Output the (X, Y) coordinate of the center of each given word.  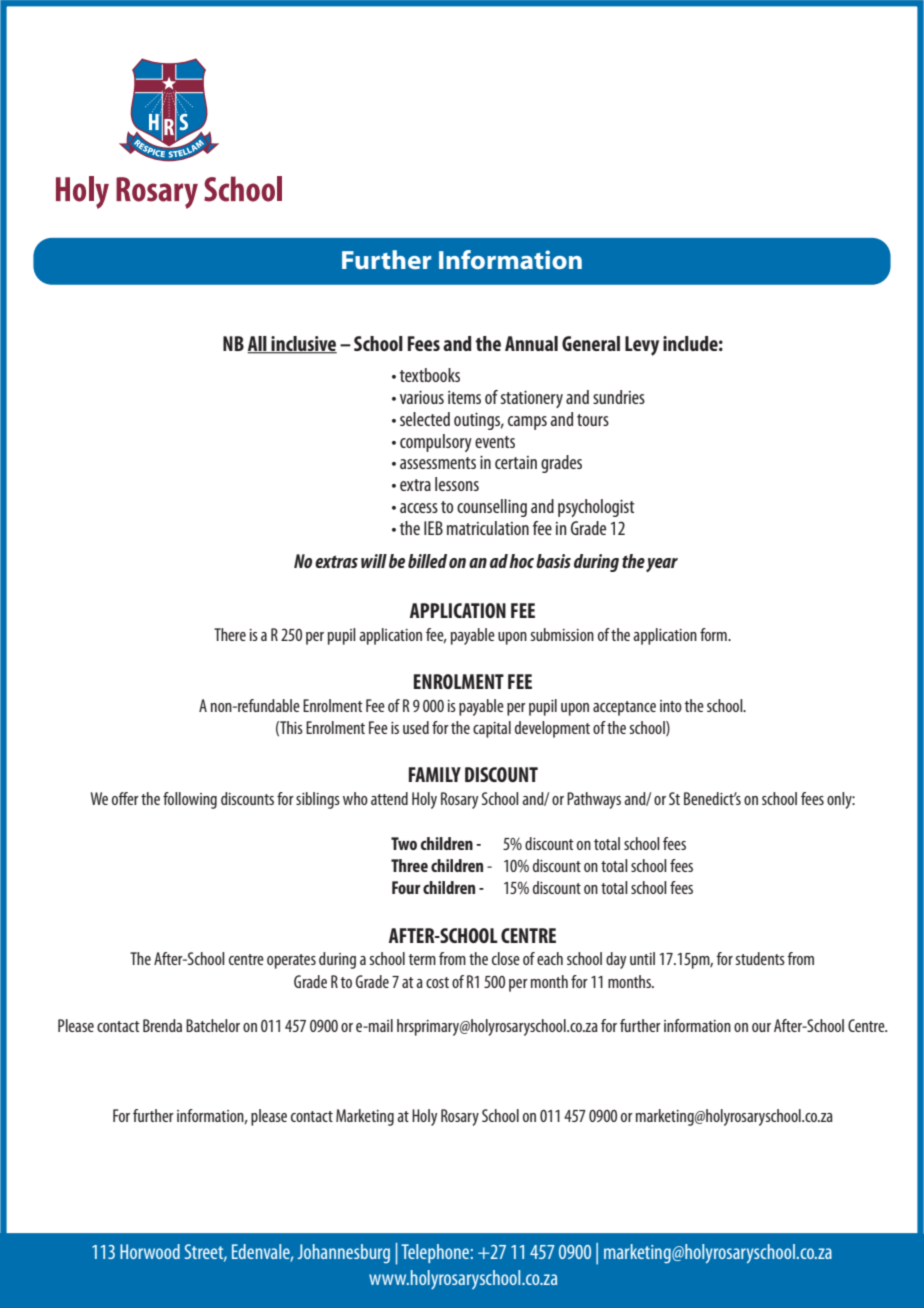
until (642, 958)
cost (437, 982)
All (258, 344)
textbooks (430, 375)
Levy (642, 346)
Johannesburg (344, 1253)
